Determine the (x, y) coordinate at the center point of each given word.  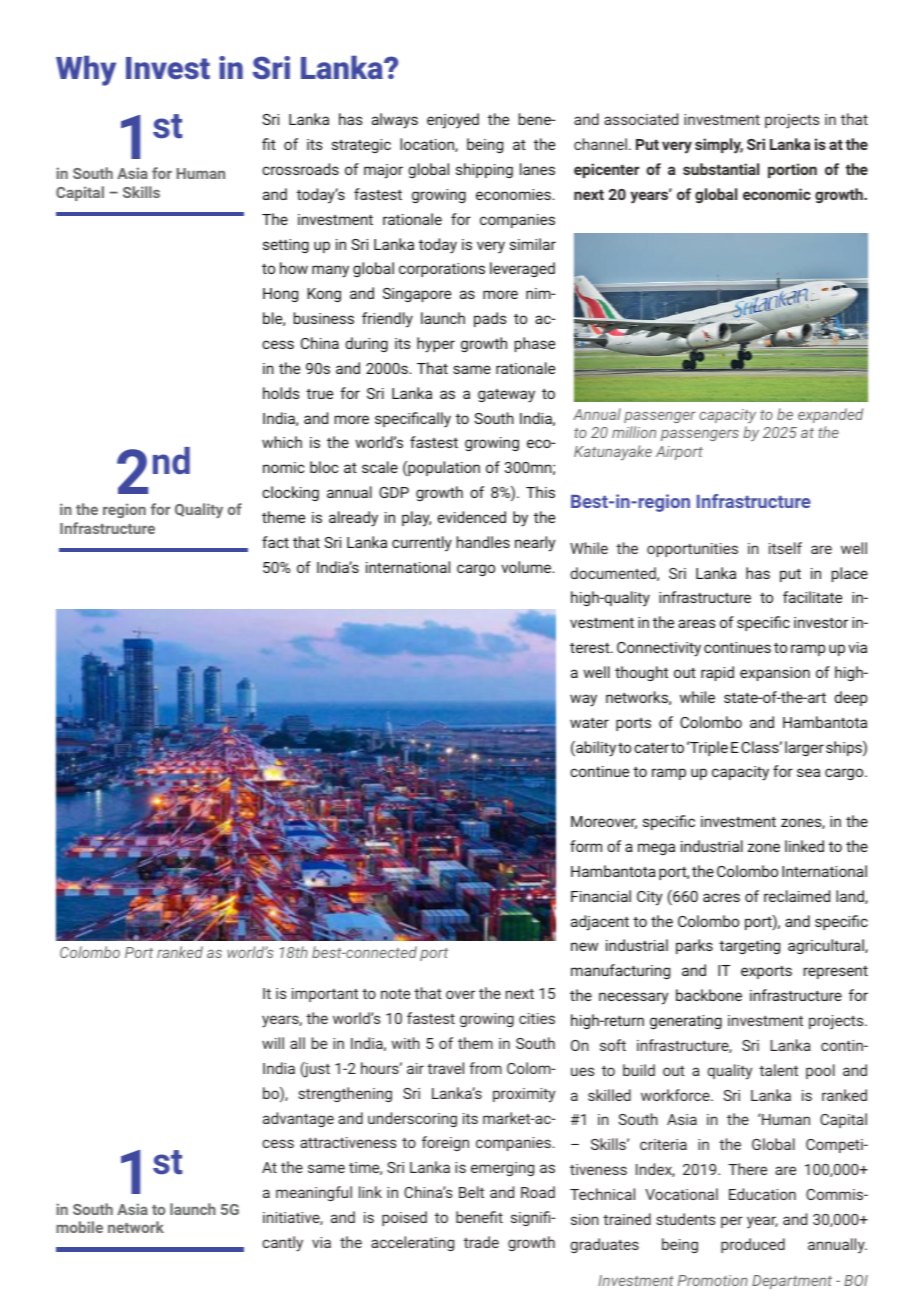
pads (490, 319)
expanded (830, 415)
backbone (709, 995)
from (485, 1068)
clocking (290, 493)
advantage (298, 1119)
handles (483, 542)
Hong (280, 295)
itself (785, 548)
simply (719, 146)
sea (808, 772)
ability (595, 749)
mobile (79, 1227)
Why (86, 71)
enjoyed (453, 121)
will (273, 1043)
